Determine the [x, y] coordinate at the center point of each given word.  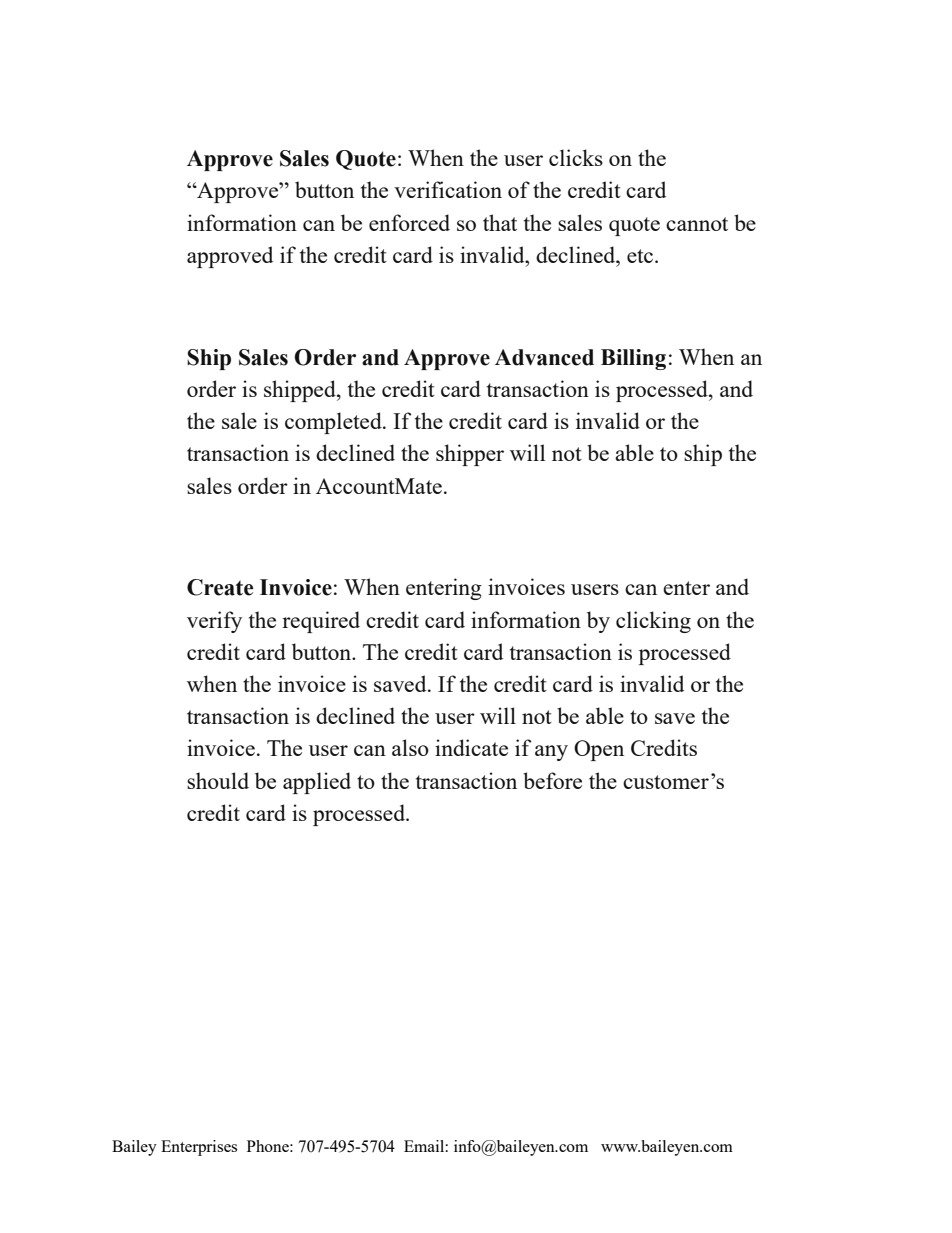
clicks [576, 157]
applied [317, 783]
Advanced [544, 357]
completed [334, 423]
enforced [409, 222]
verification [448, 189]
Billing [633, 359]
